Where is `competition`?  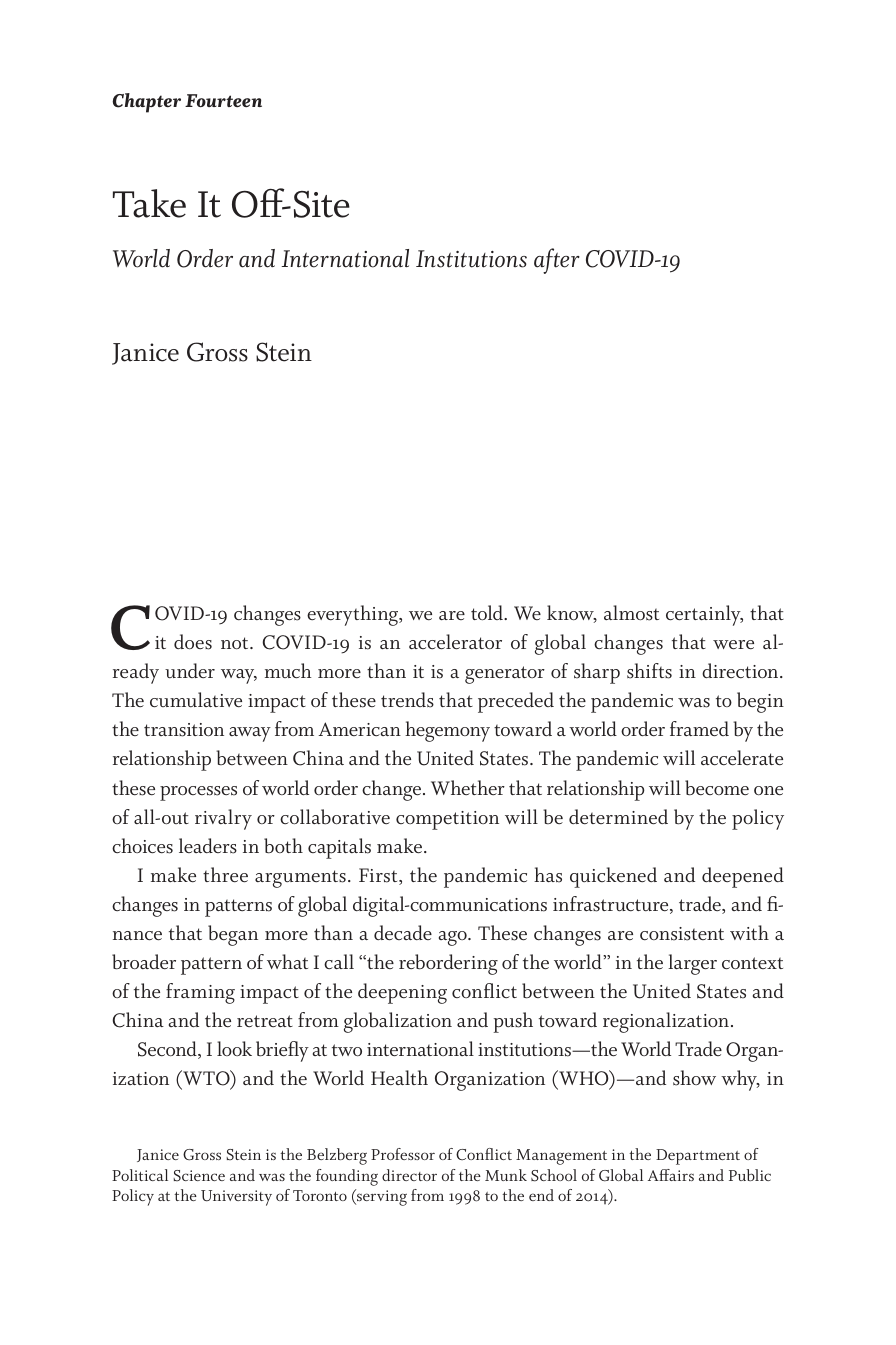 competition is located at coordinates (447, 820).
